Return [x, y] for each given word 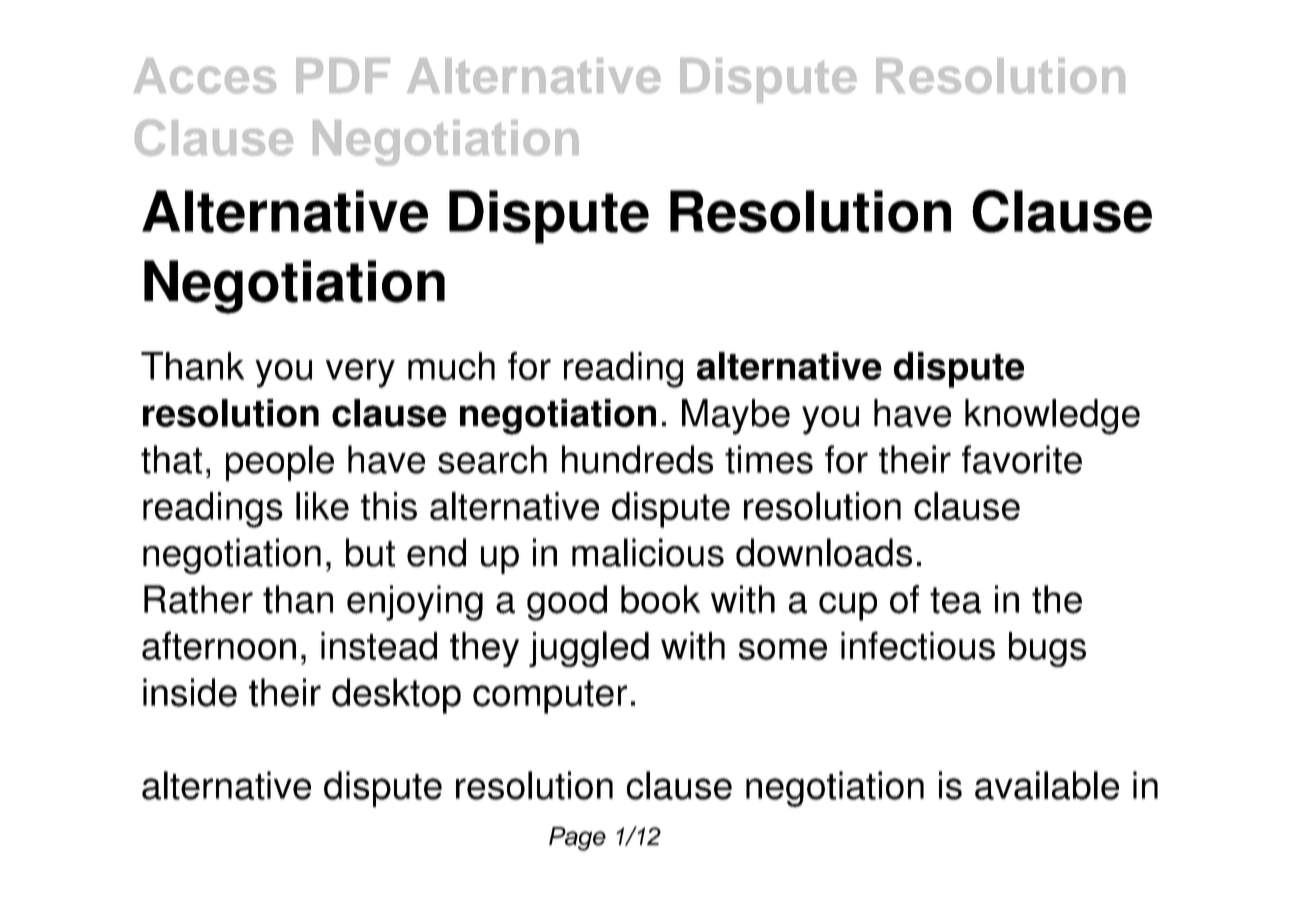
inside [190, 692]
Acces [205, 76]
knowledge [1052, 417]
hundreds [637, 459]
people [280, 463]
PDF [343, 75]
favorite [1022, 459]
